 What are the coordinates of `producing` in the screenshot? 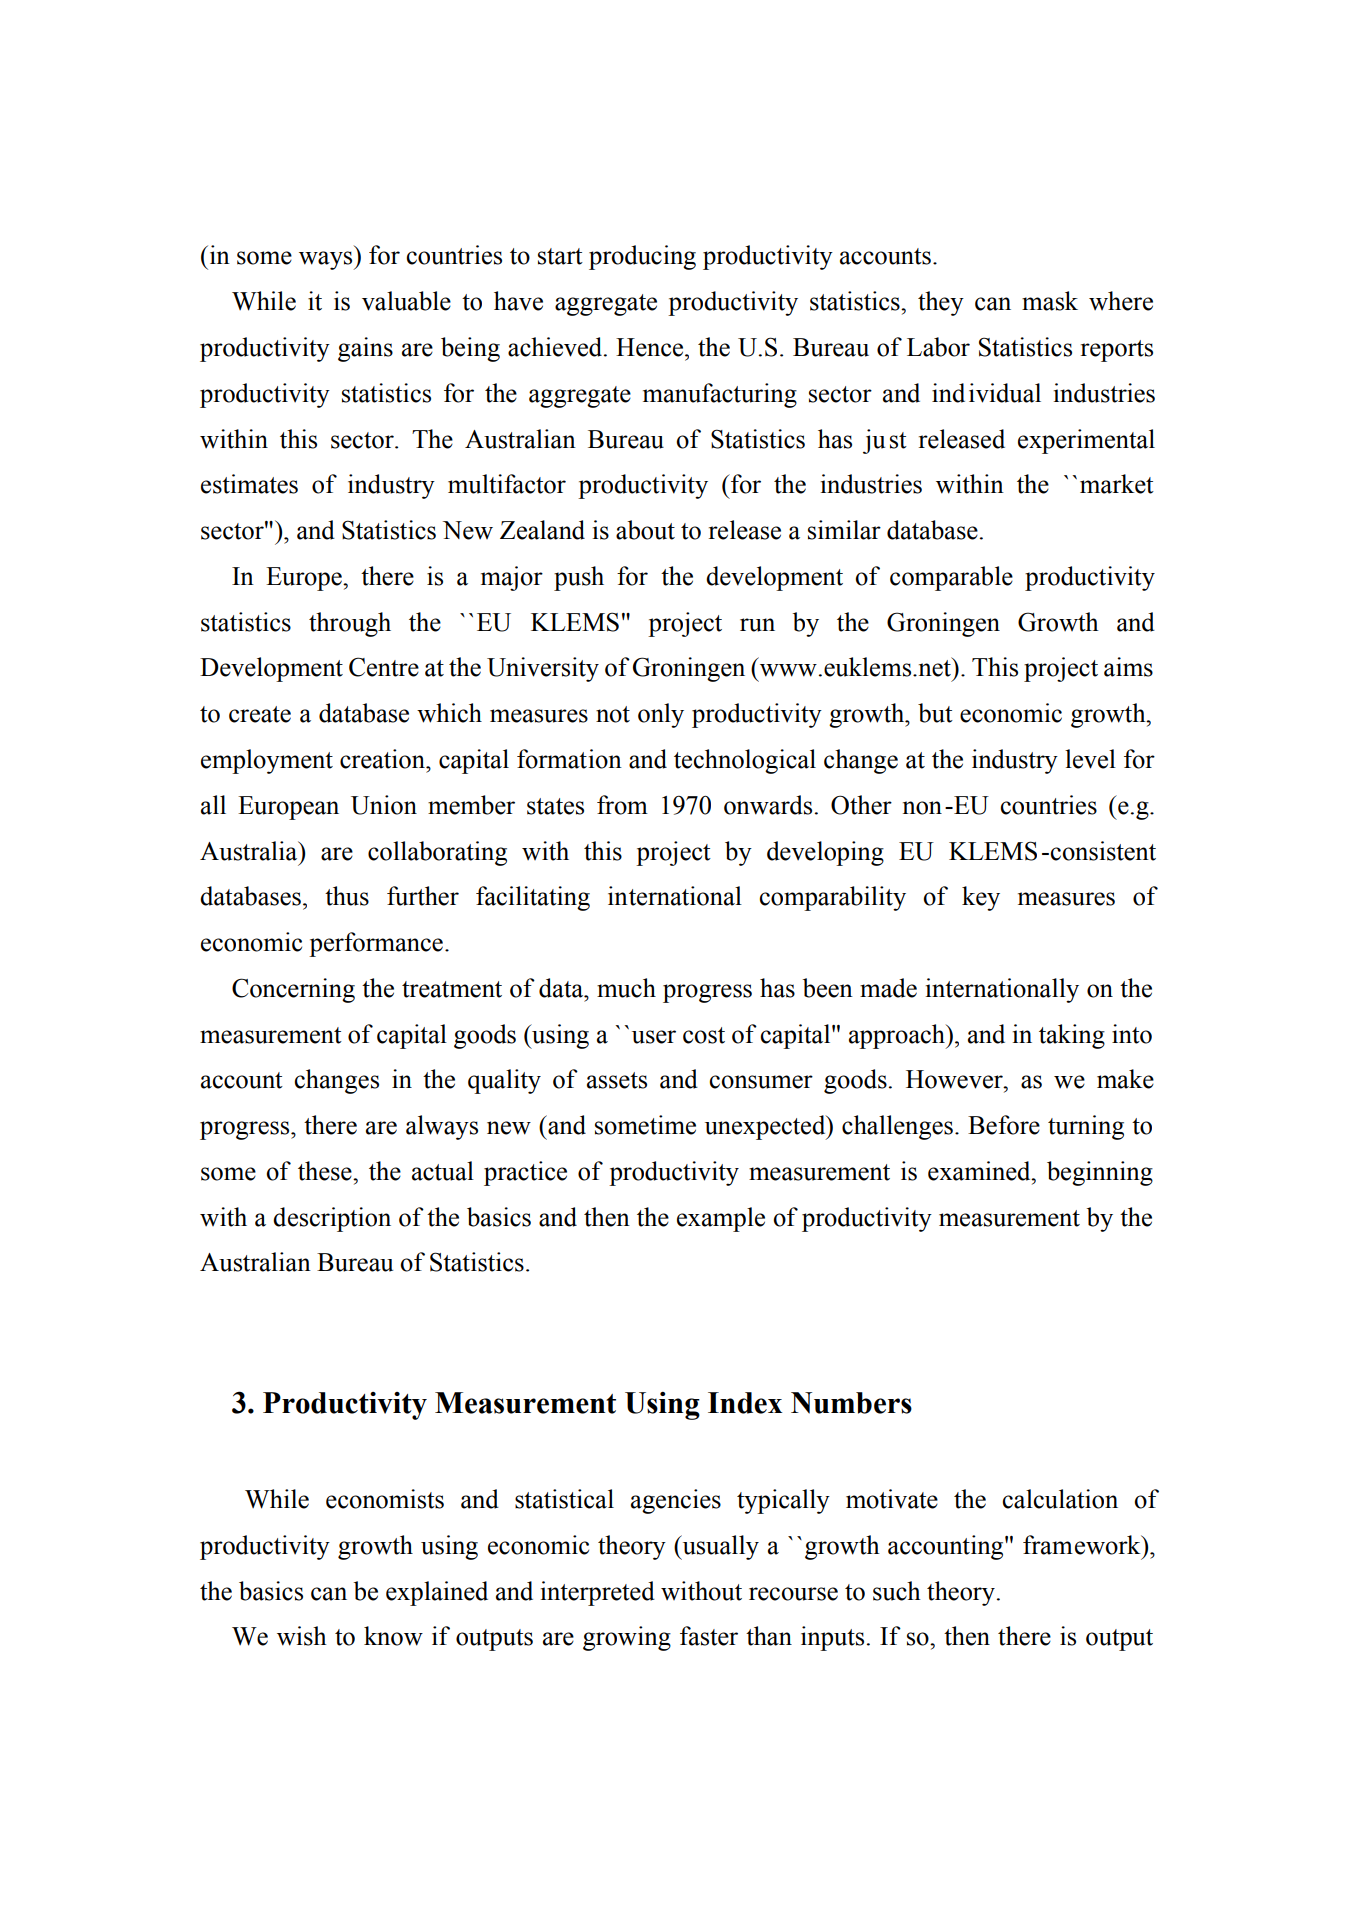 It's located at (642, 257).
